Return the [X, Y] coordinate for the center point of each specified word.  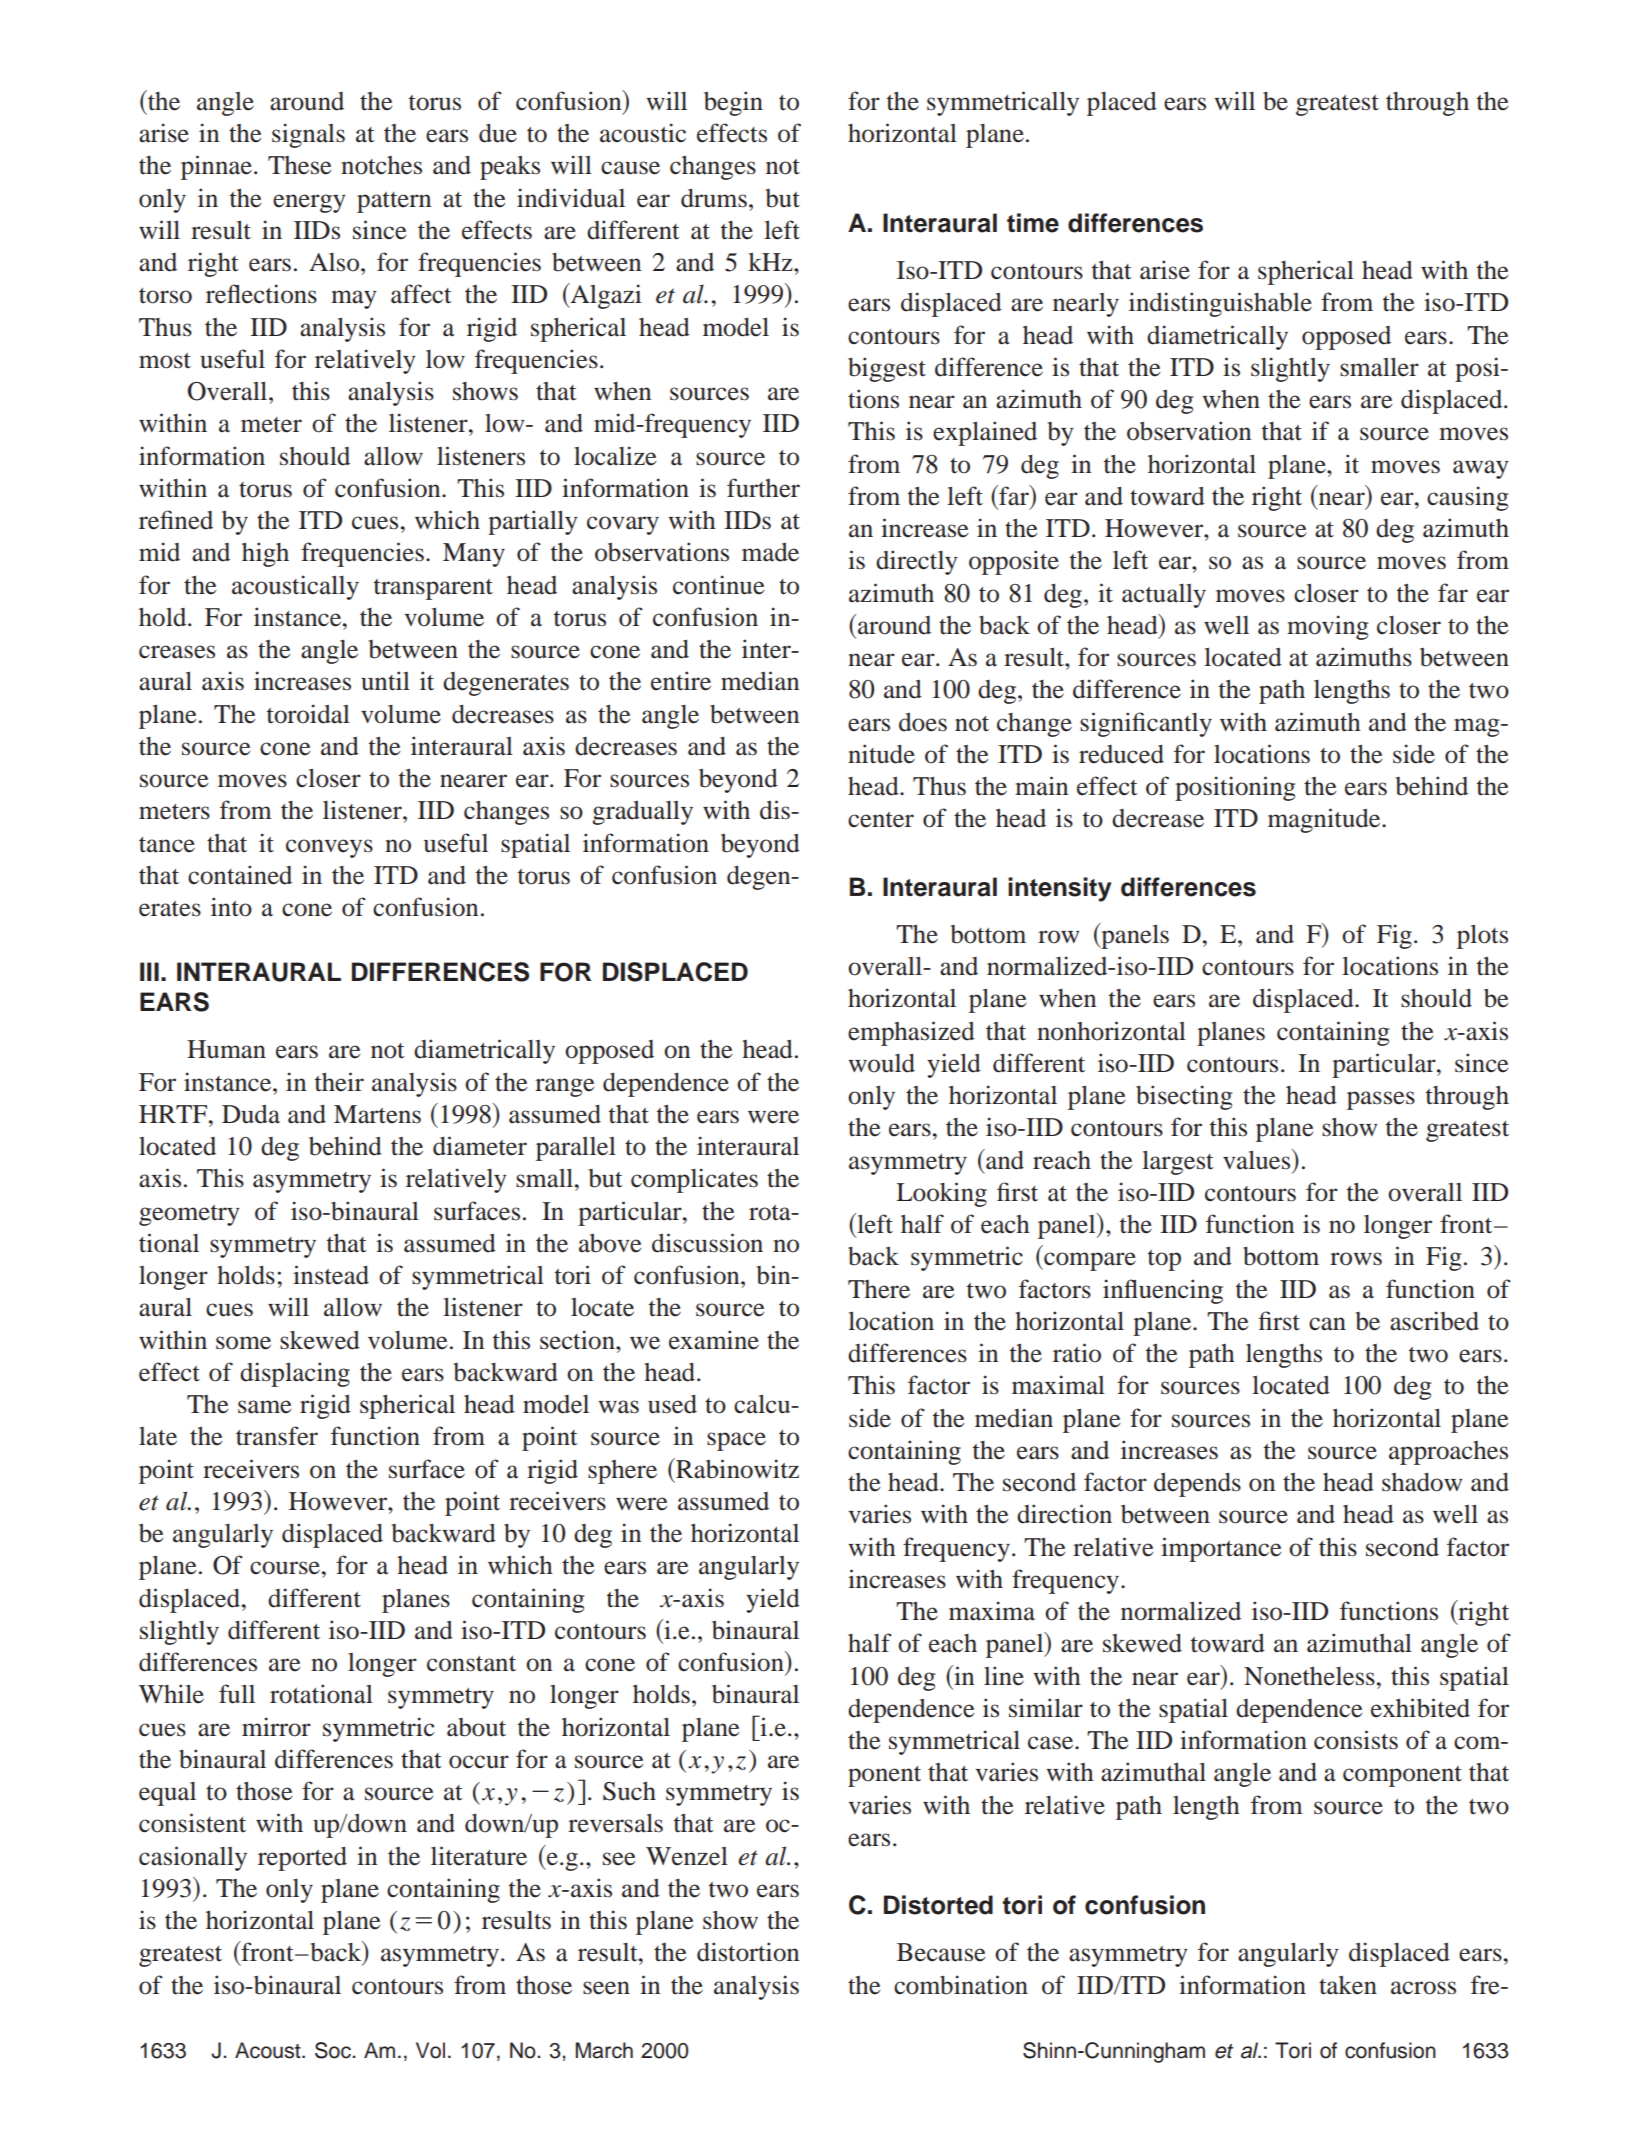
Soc [334, 2050]
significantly [1146, 724]
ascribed [1434, 1321]
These [299, 165]
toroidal [308, 714]
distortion [748, 1952]
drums [714, 198]
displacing [295, 1374]
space [736, 1441]
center [881, 820]
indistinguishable [1220, 304]
